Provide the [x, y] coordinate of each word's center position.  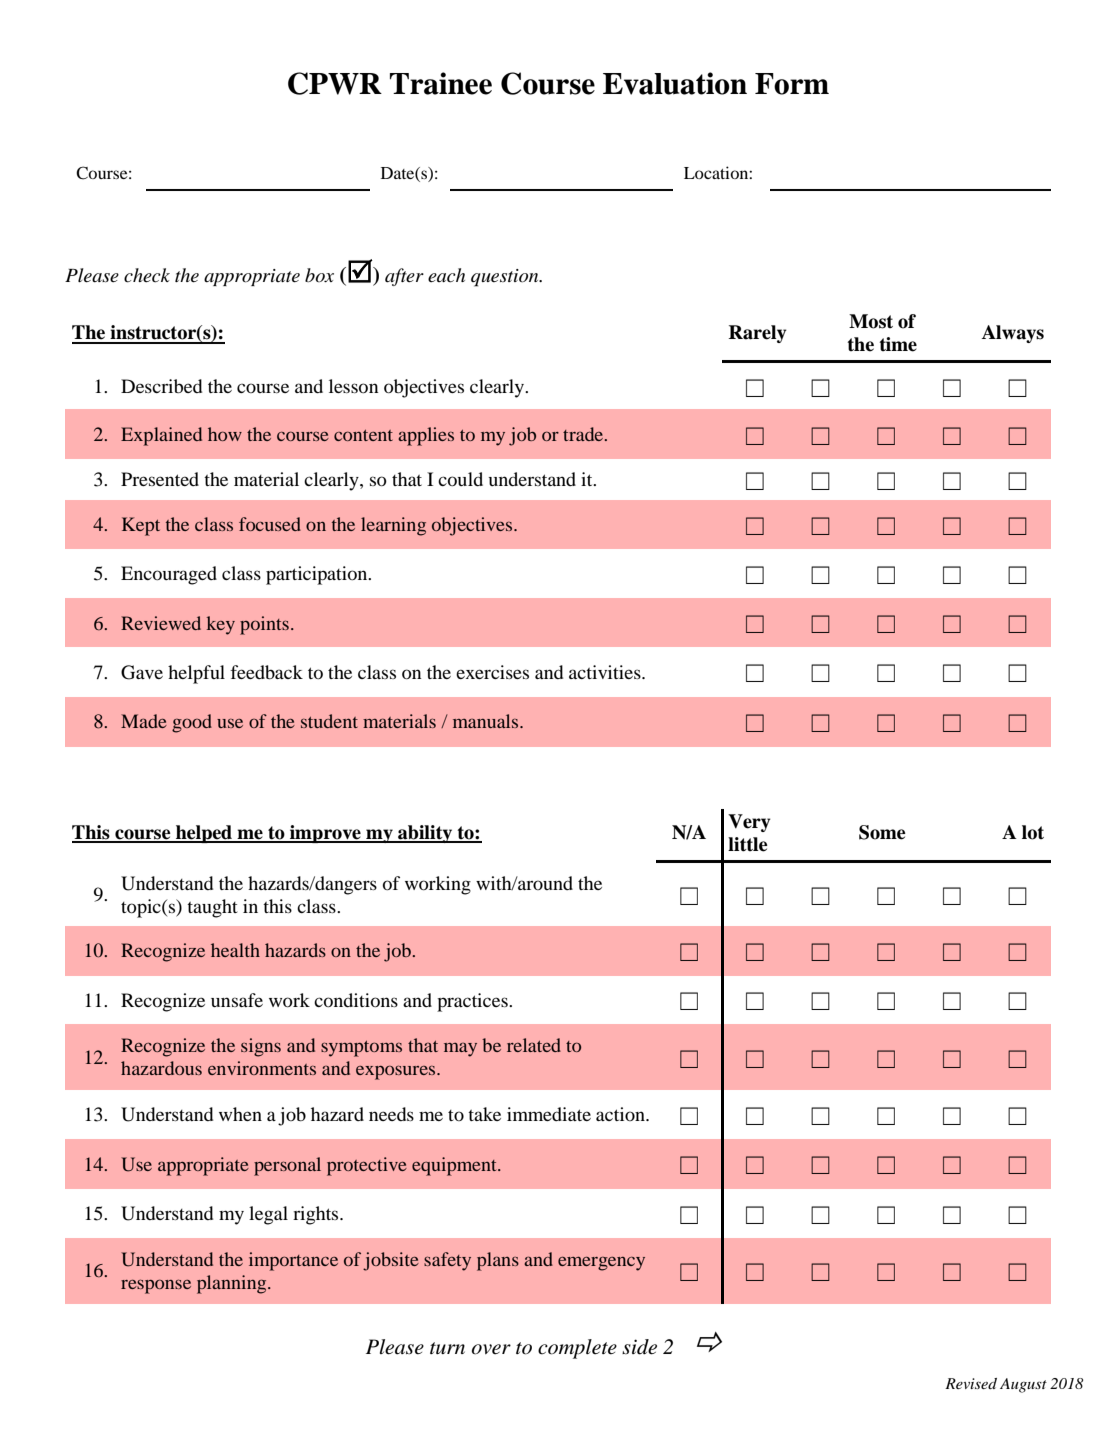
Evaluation [675, 83]
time [898, 344]
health [235, 950]
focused [270, 524]
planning [233, 1284]
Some [882, 832]
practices [473, 1002]
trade [584, 434]
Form [792, 84]
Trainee [441, 83]
